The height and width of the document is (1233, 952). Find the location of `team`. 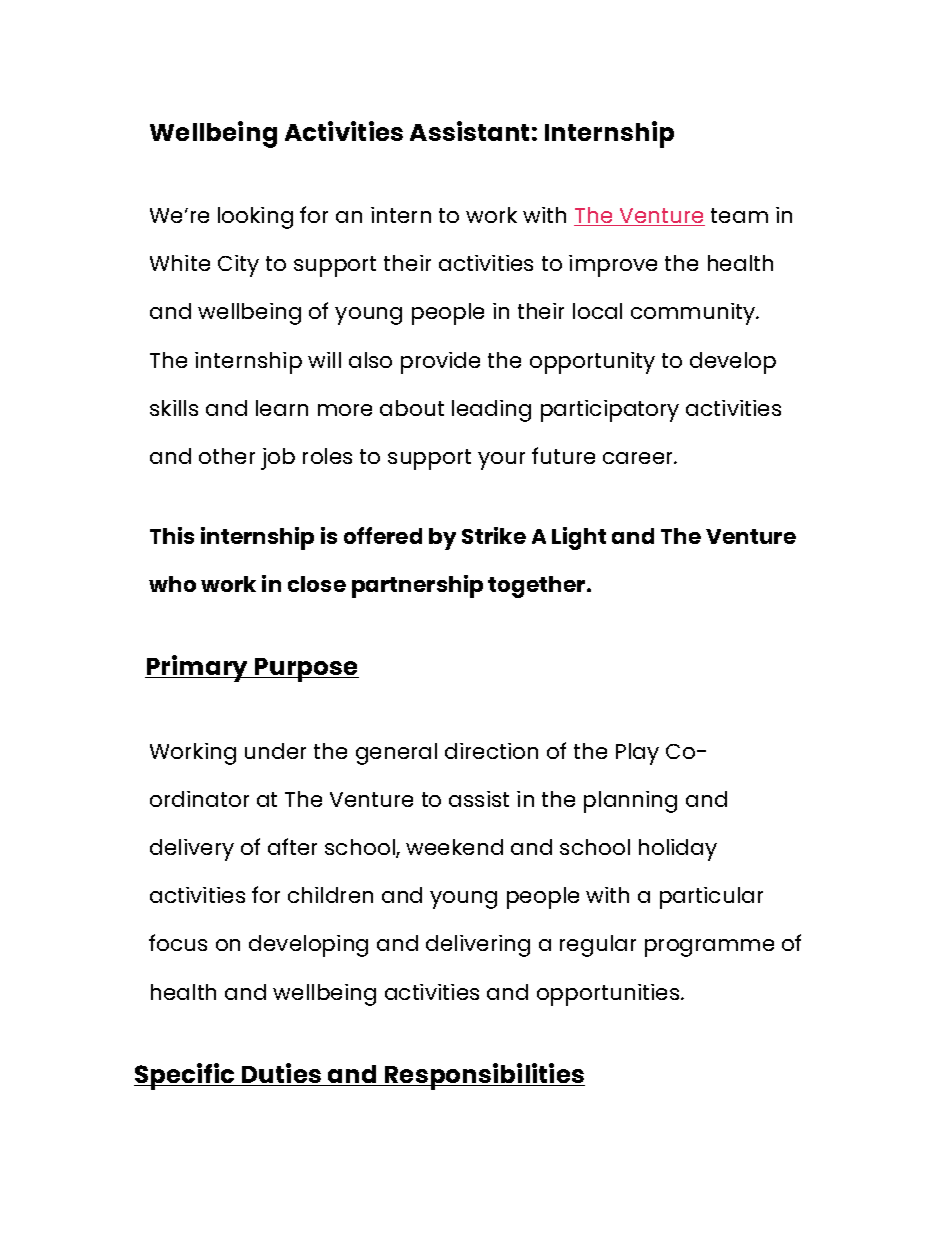

team is located at coordinates (739, 215).
